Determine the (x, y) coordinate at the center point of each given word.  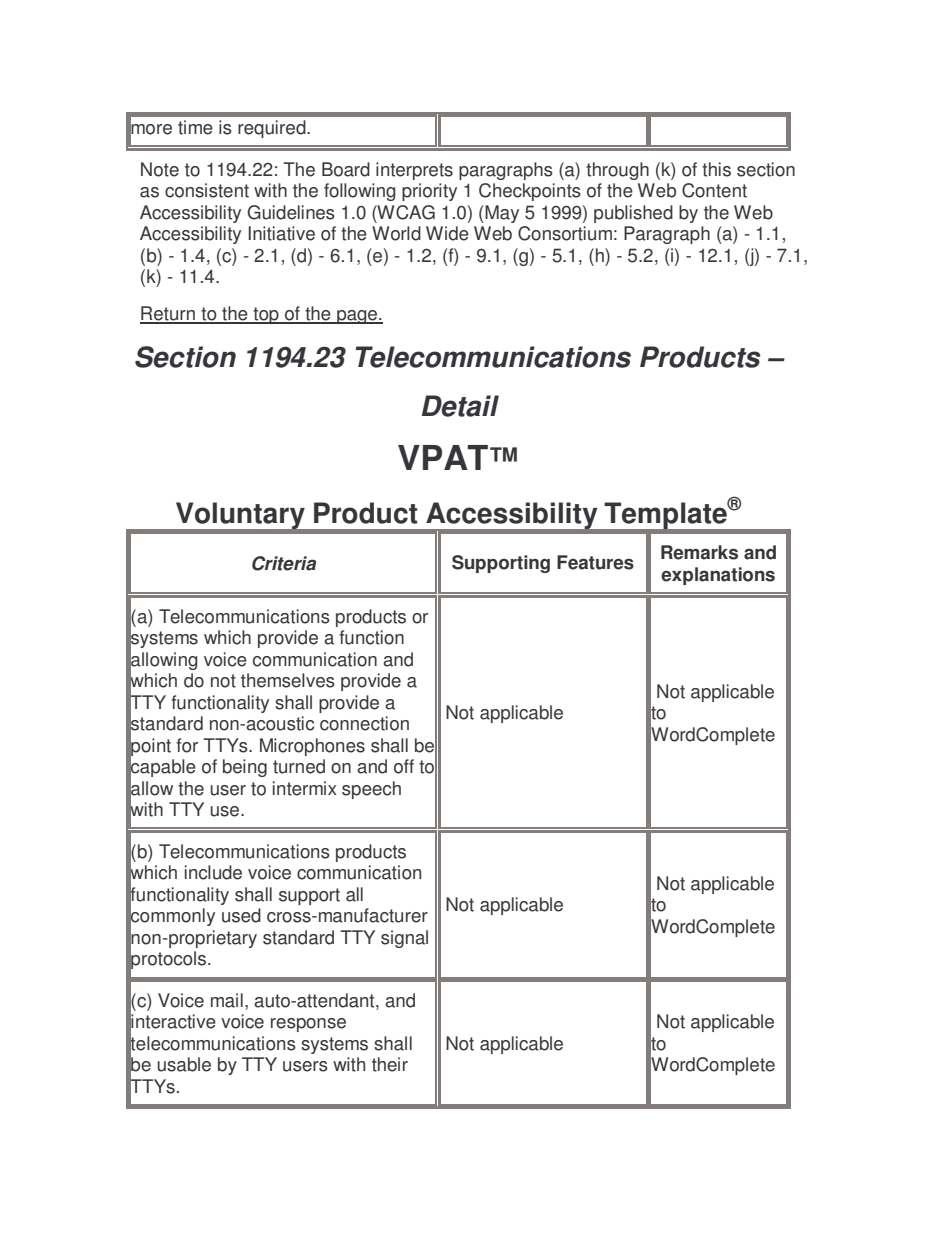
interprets (414, 171)
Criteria (284, 563)
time (195, 127)
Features (595, 562)
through (617, 171)
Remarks (699, 552)
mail (227, 1000)
